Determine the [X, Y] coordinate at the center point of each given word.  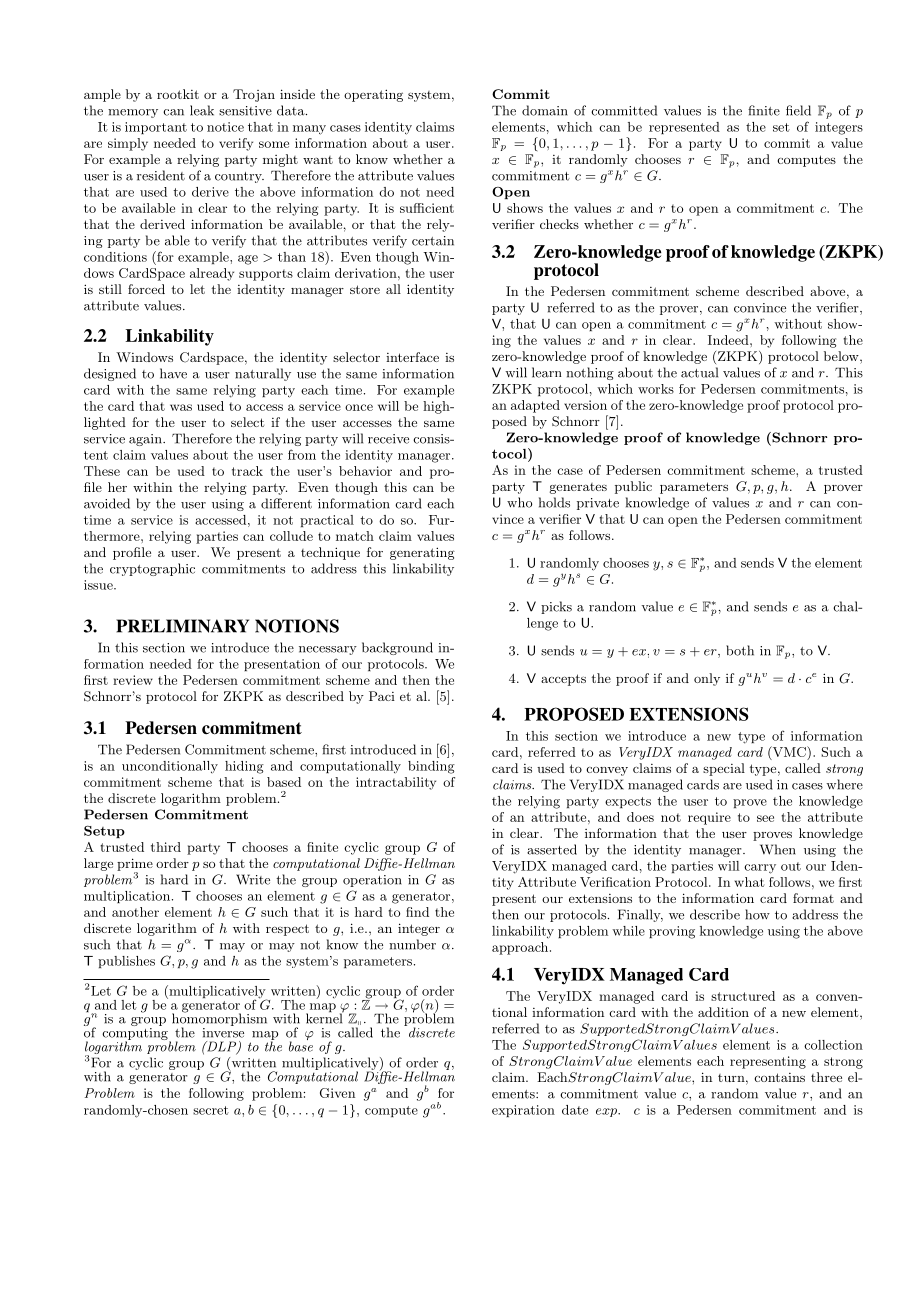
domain [545, 110]
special [724, 769]
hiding [244, 767]
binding [431, 767]
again [146, 440]
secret [211, 1110]
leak [202, 110]
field [798, 110]
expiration [523, 1111]
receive [388, 439]
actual [699, 372]
